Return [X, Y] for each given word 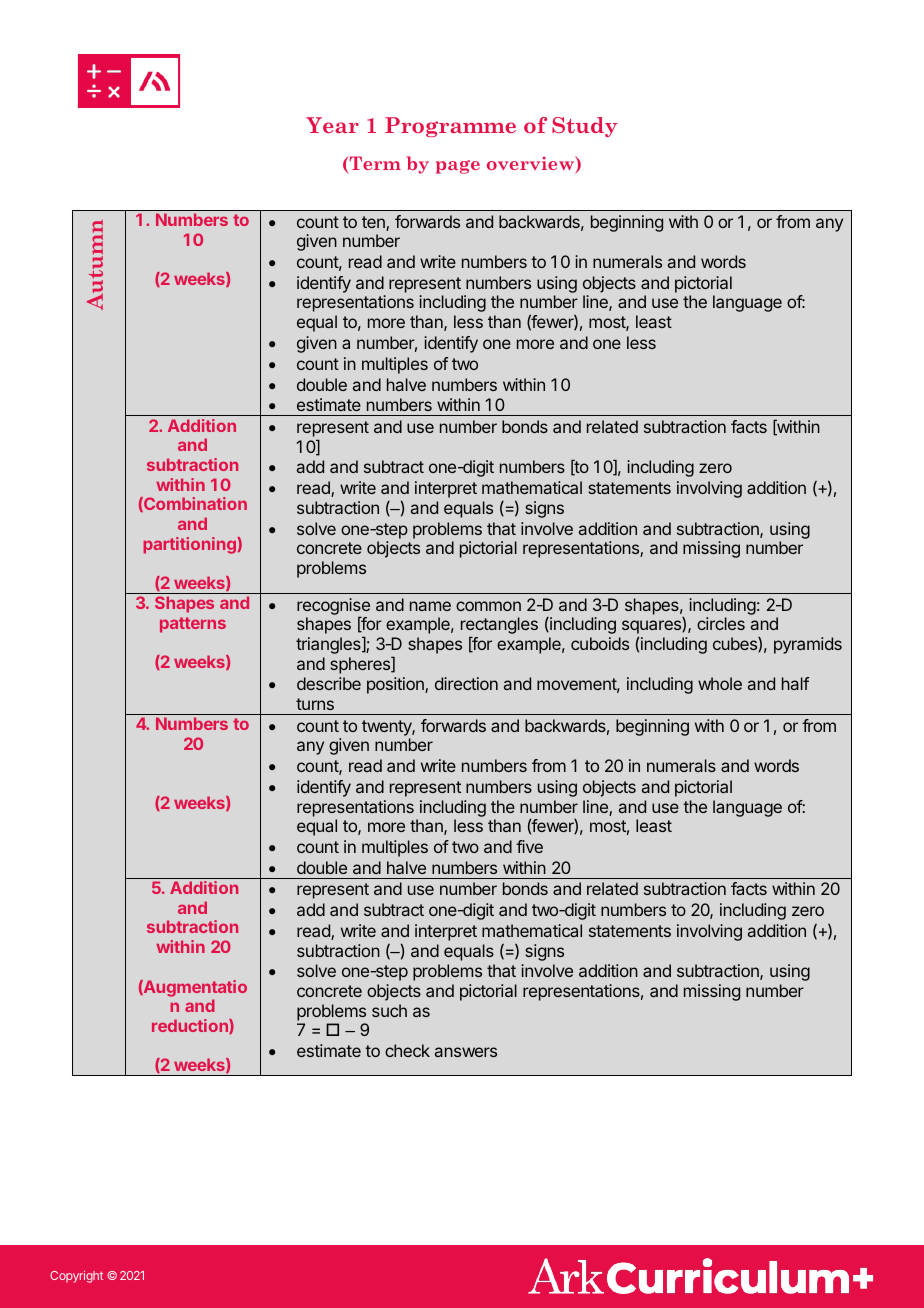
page [458, 167]
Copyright [76, 1277]
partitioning [191, 545]
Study [584, 127]
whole [720, 683]
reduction [191, 1026]
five [529, 846]
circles [721, 623]
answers [466, 1052]
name [430, 606]
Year [332, 125]
